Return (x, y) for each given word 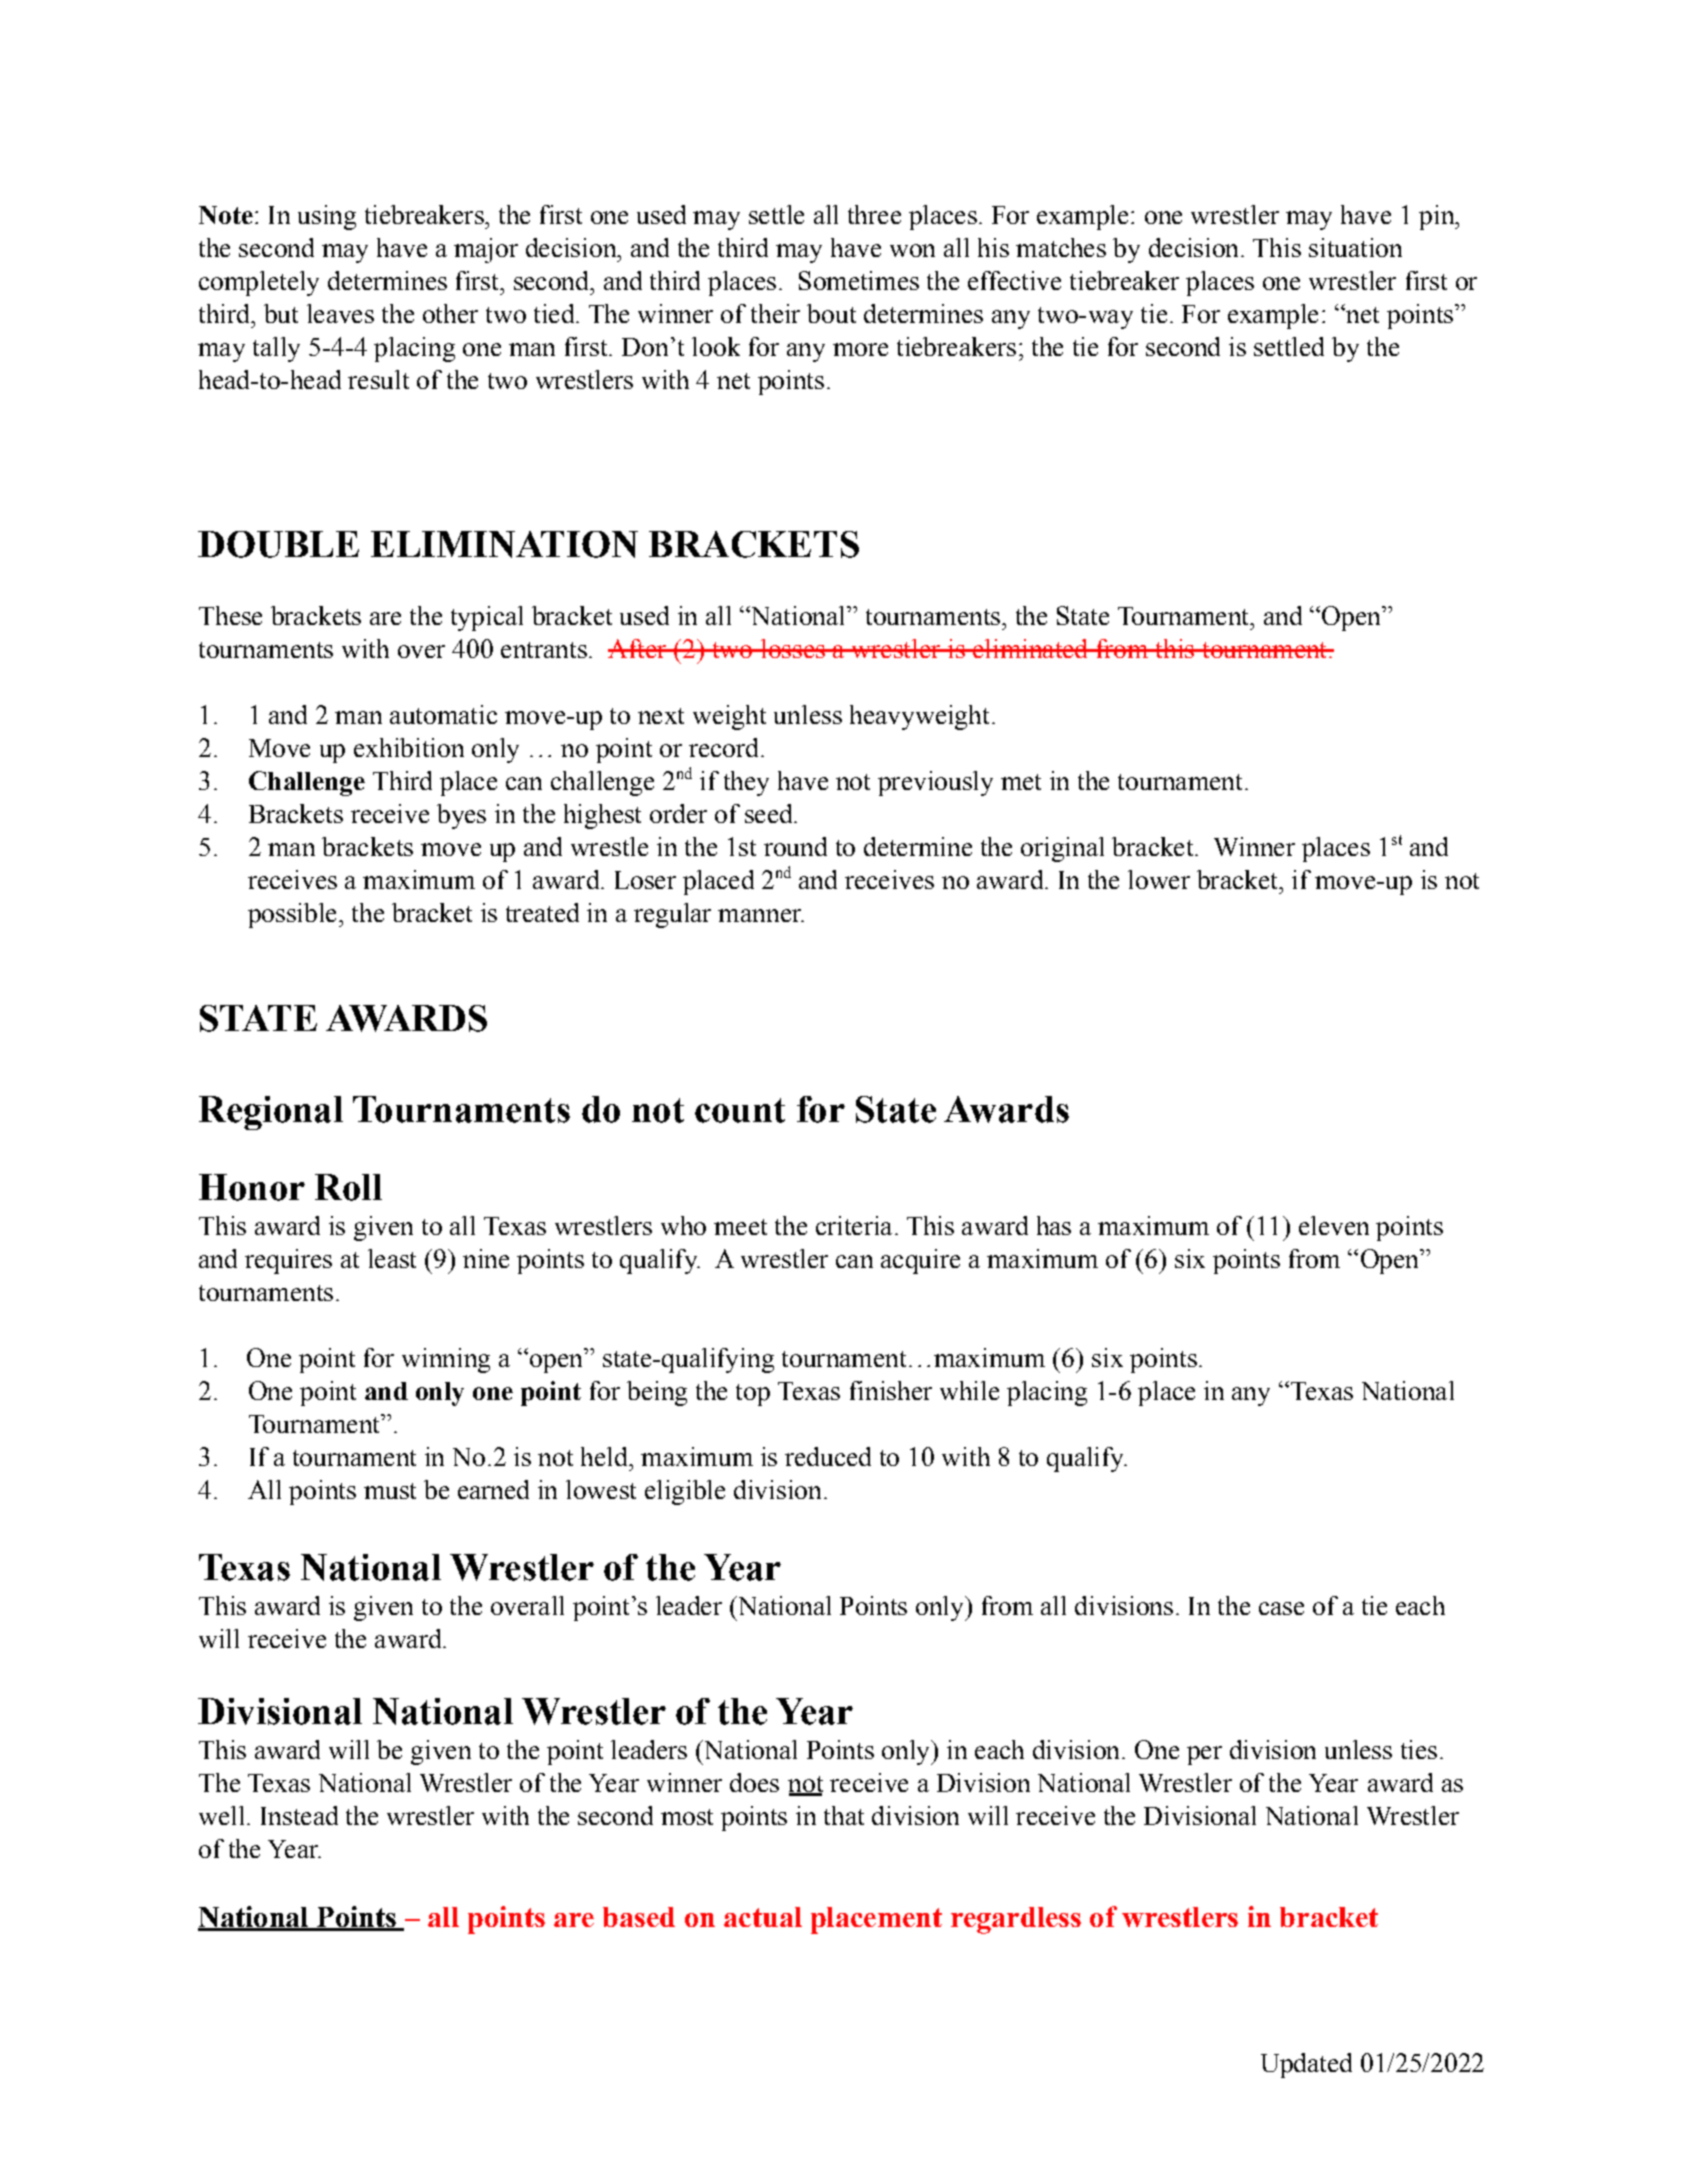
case (1281, 1608)
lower (1159, 879)
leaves (340, 313)
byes (461, 816)
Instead (299, 1815)
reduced (828, 1456)
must (390, 1491)
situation (1355, 247)
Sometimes (859, 280)
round (795, 846)
